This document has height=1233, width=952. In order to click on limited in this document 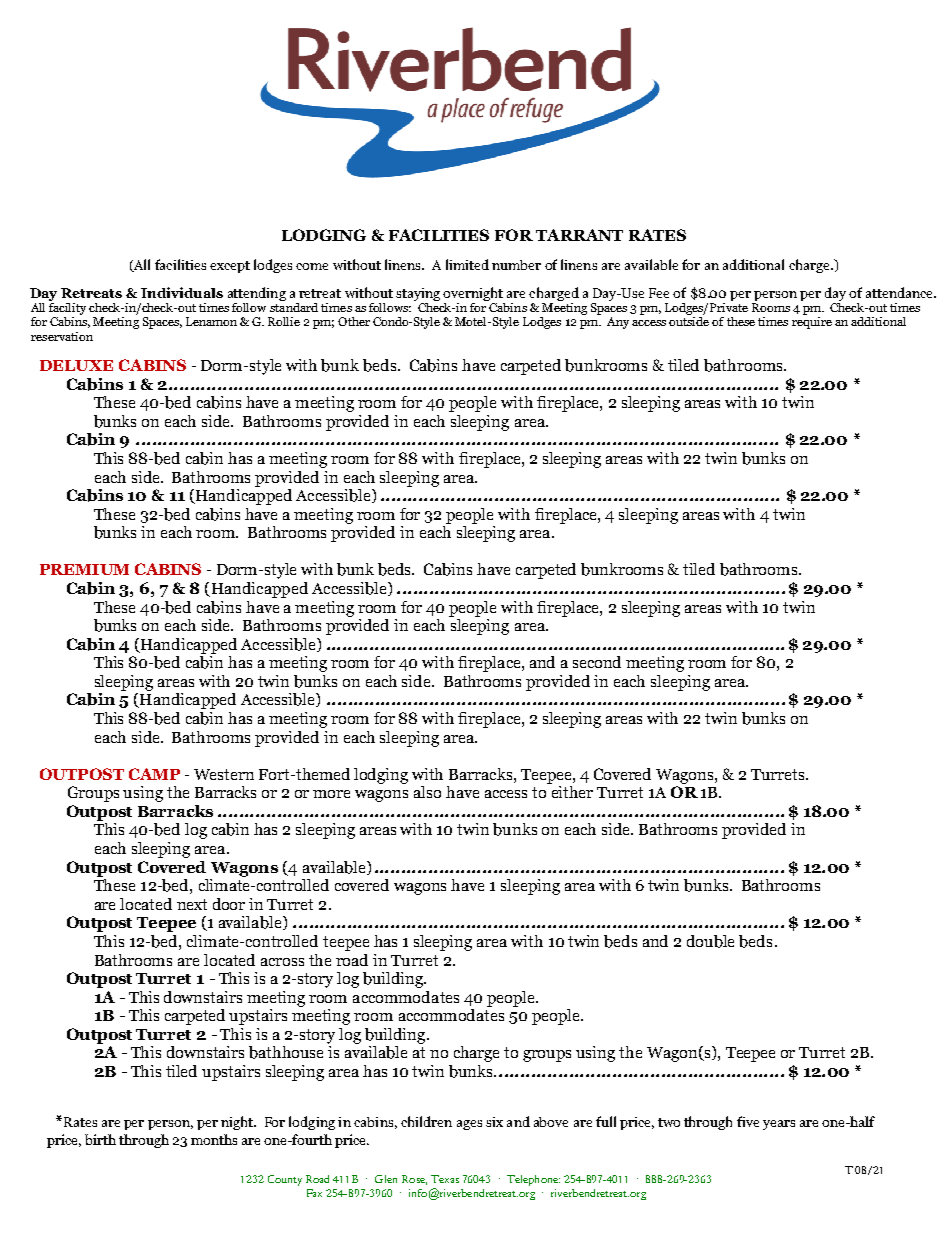, I will do `click(467, 264)`.
